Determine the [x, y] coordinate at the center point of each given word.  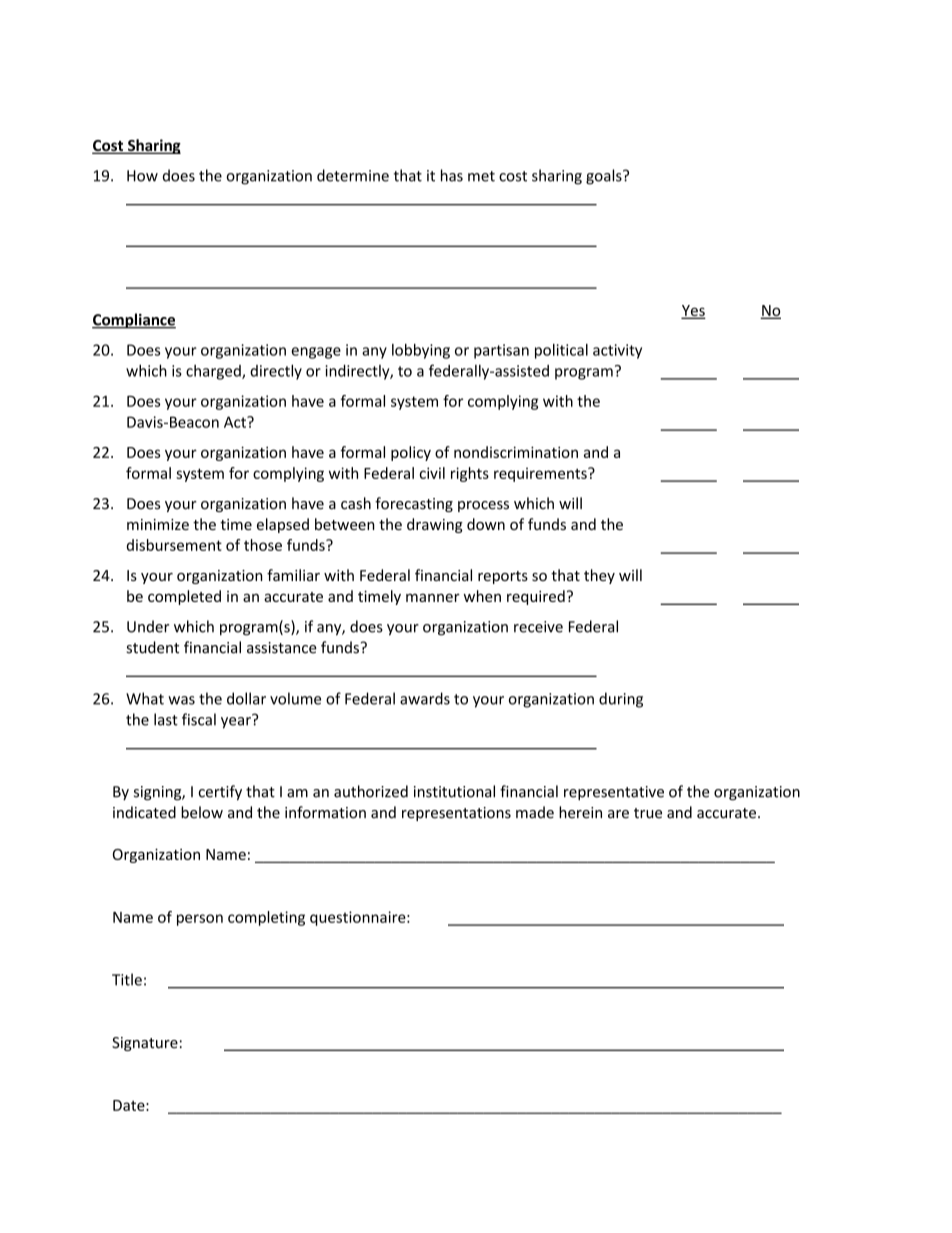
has [452, 175]
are [618, 814]
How [142, 176]
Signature [145, 1044]
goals [605, 177]
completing [266, 918]
